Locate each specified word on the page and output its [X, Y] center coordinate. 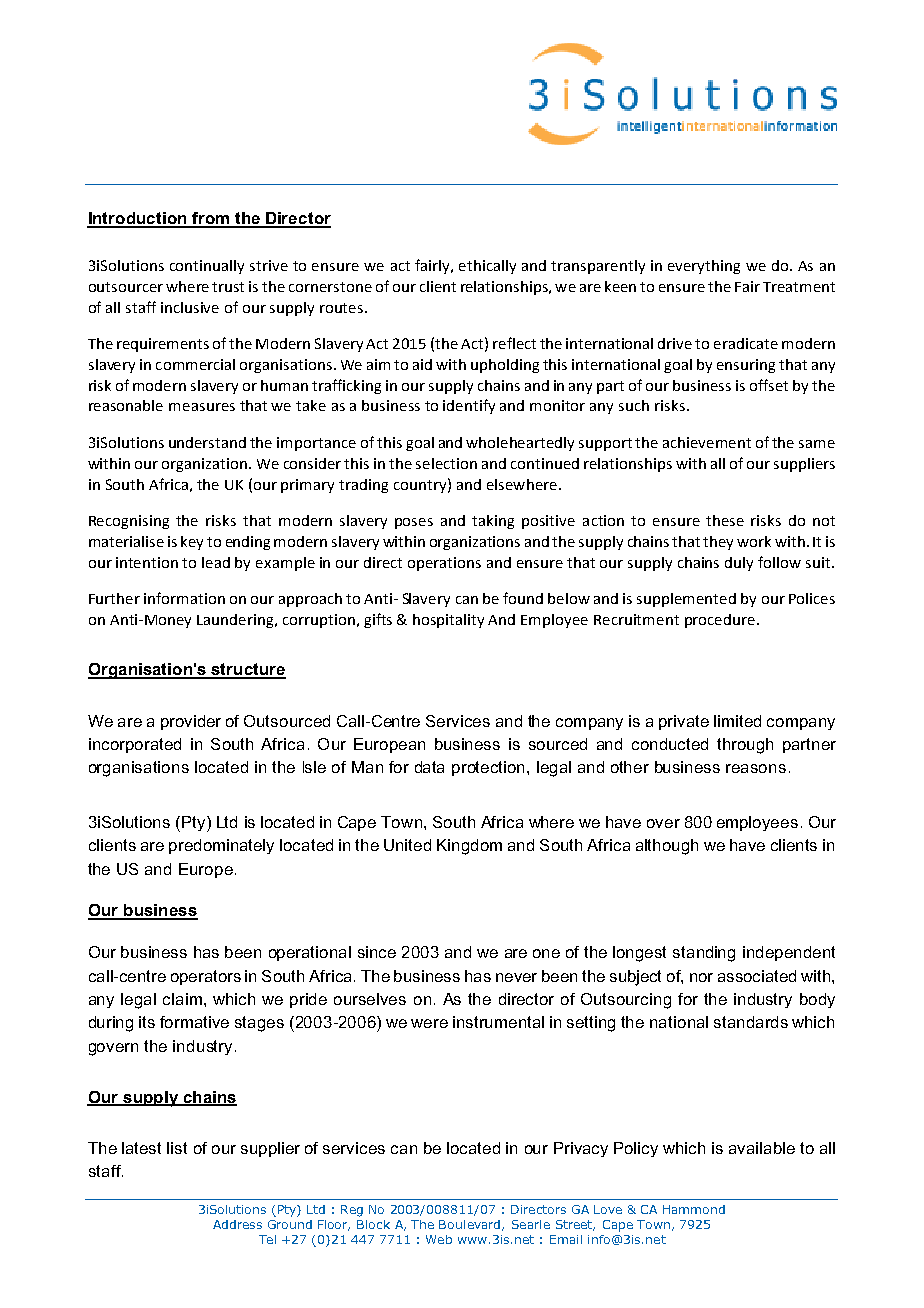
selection [446, 463]
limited [737, 721]
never [516, 977]
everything [704, 267]
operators [206, 977]
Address [237, 1224]
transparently [598, 267]
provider [191, 722]
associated [757, 976]
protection [490, 768]
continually [207, 267]
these [725, 520]
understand [207, 442]
